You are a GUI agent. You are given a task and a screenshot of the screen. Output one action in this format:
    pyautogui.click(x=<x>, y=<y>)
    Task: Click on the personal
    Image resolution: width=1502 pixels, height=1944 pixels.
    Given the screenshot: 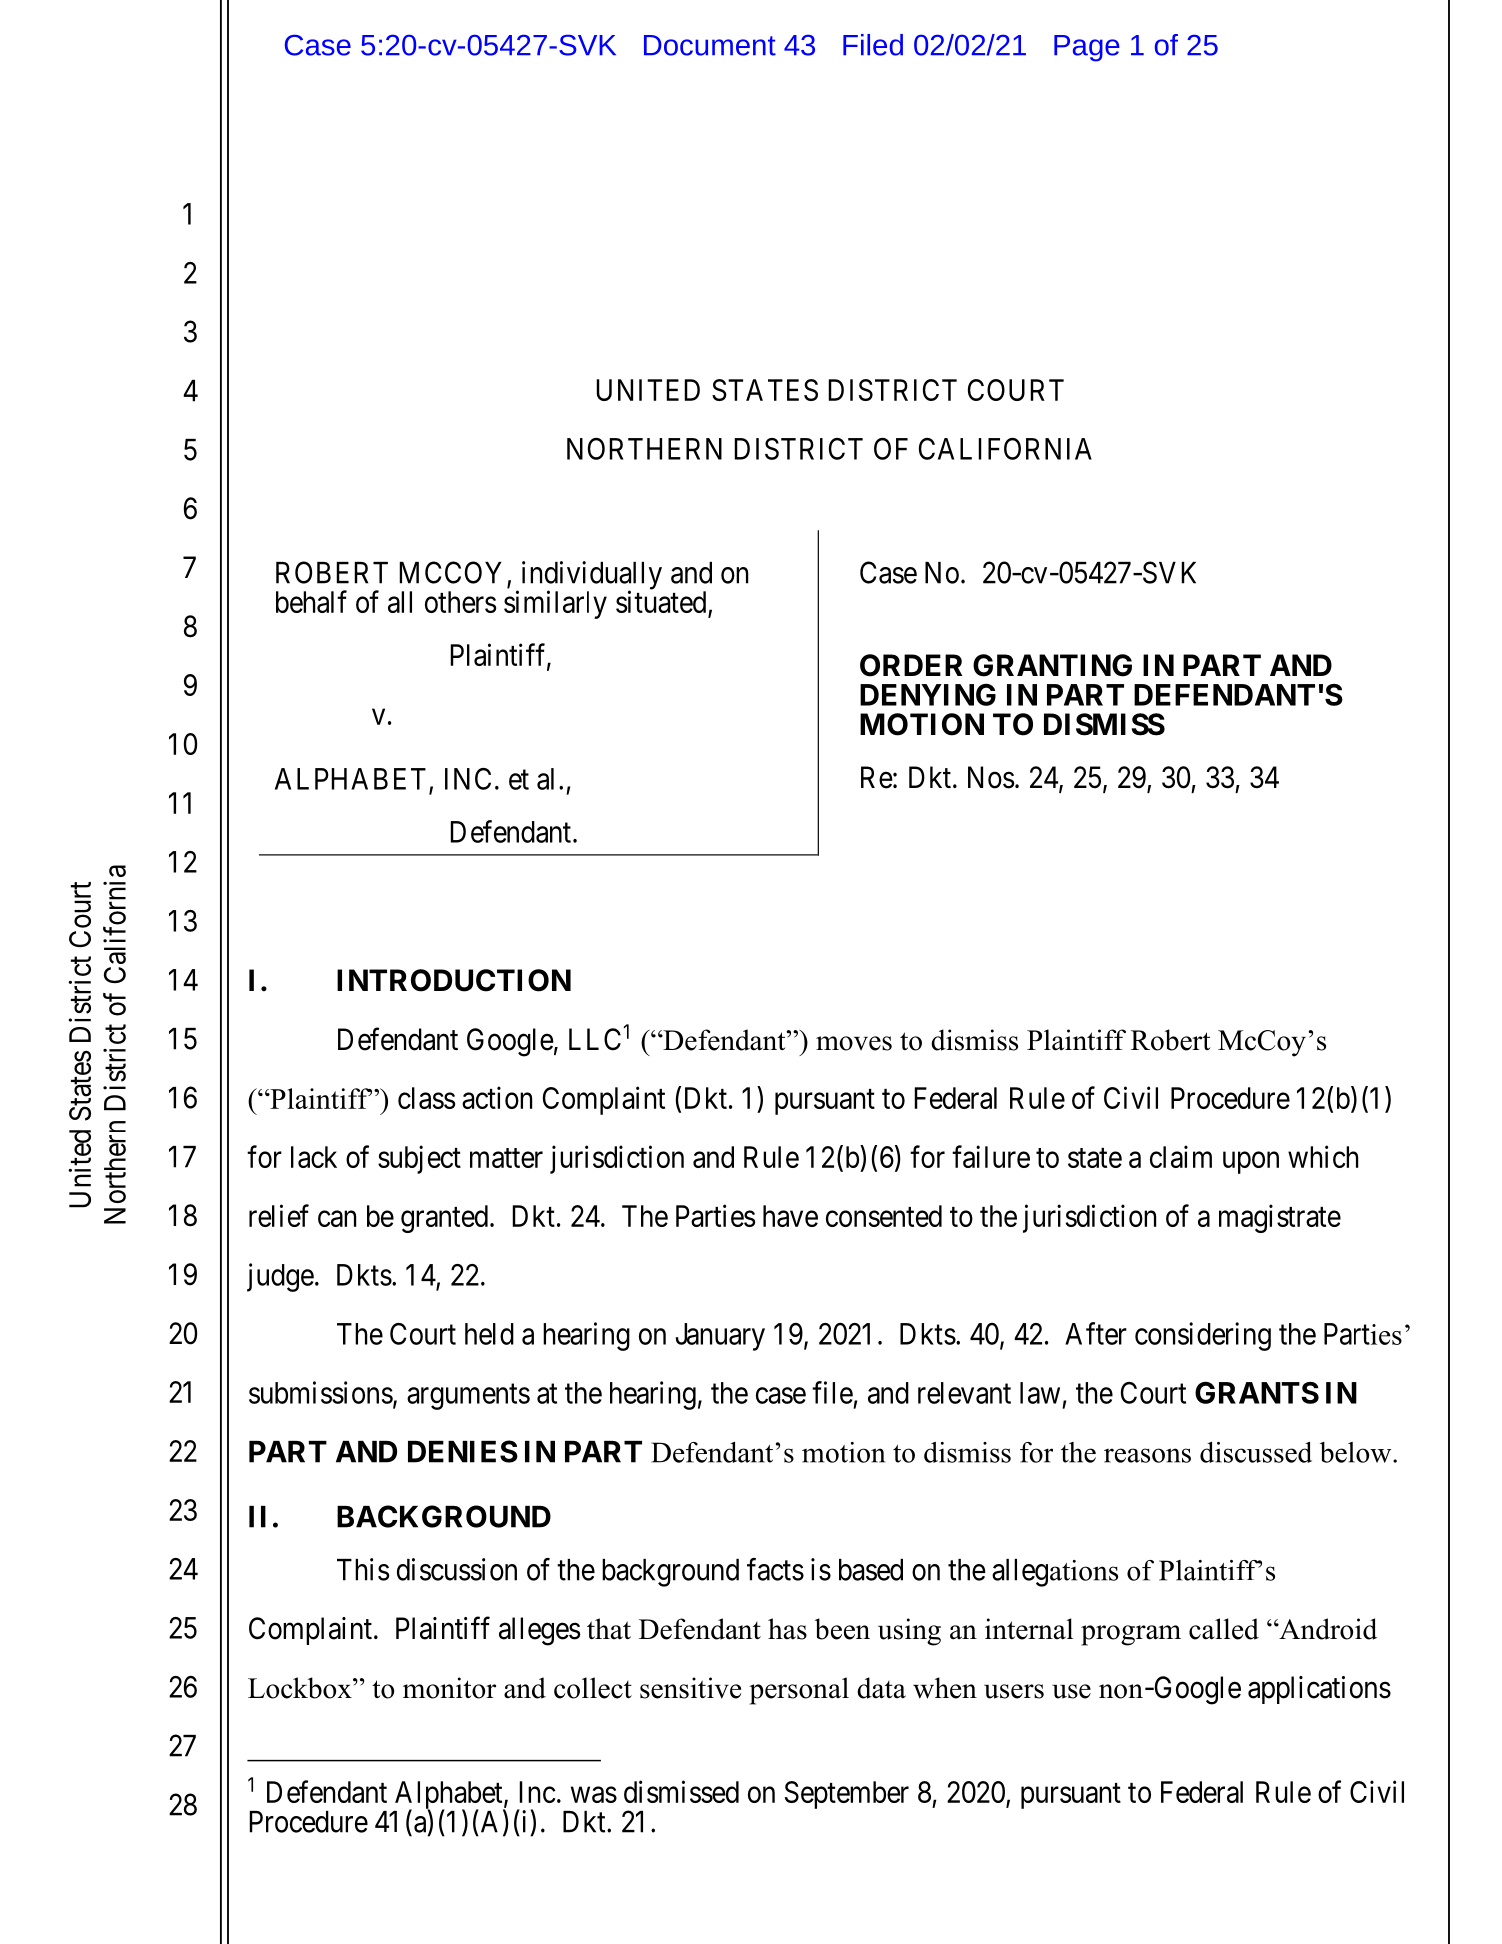 What is the action you would take?
    pyautogui.click(x=799, y=1691)
